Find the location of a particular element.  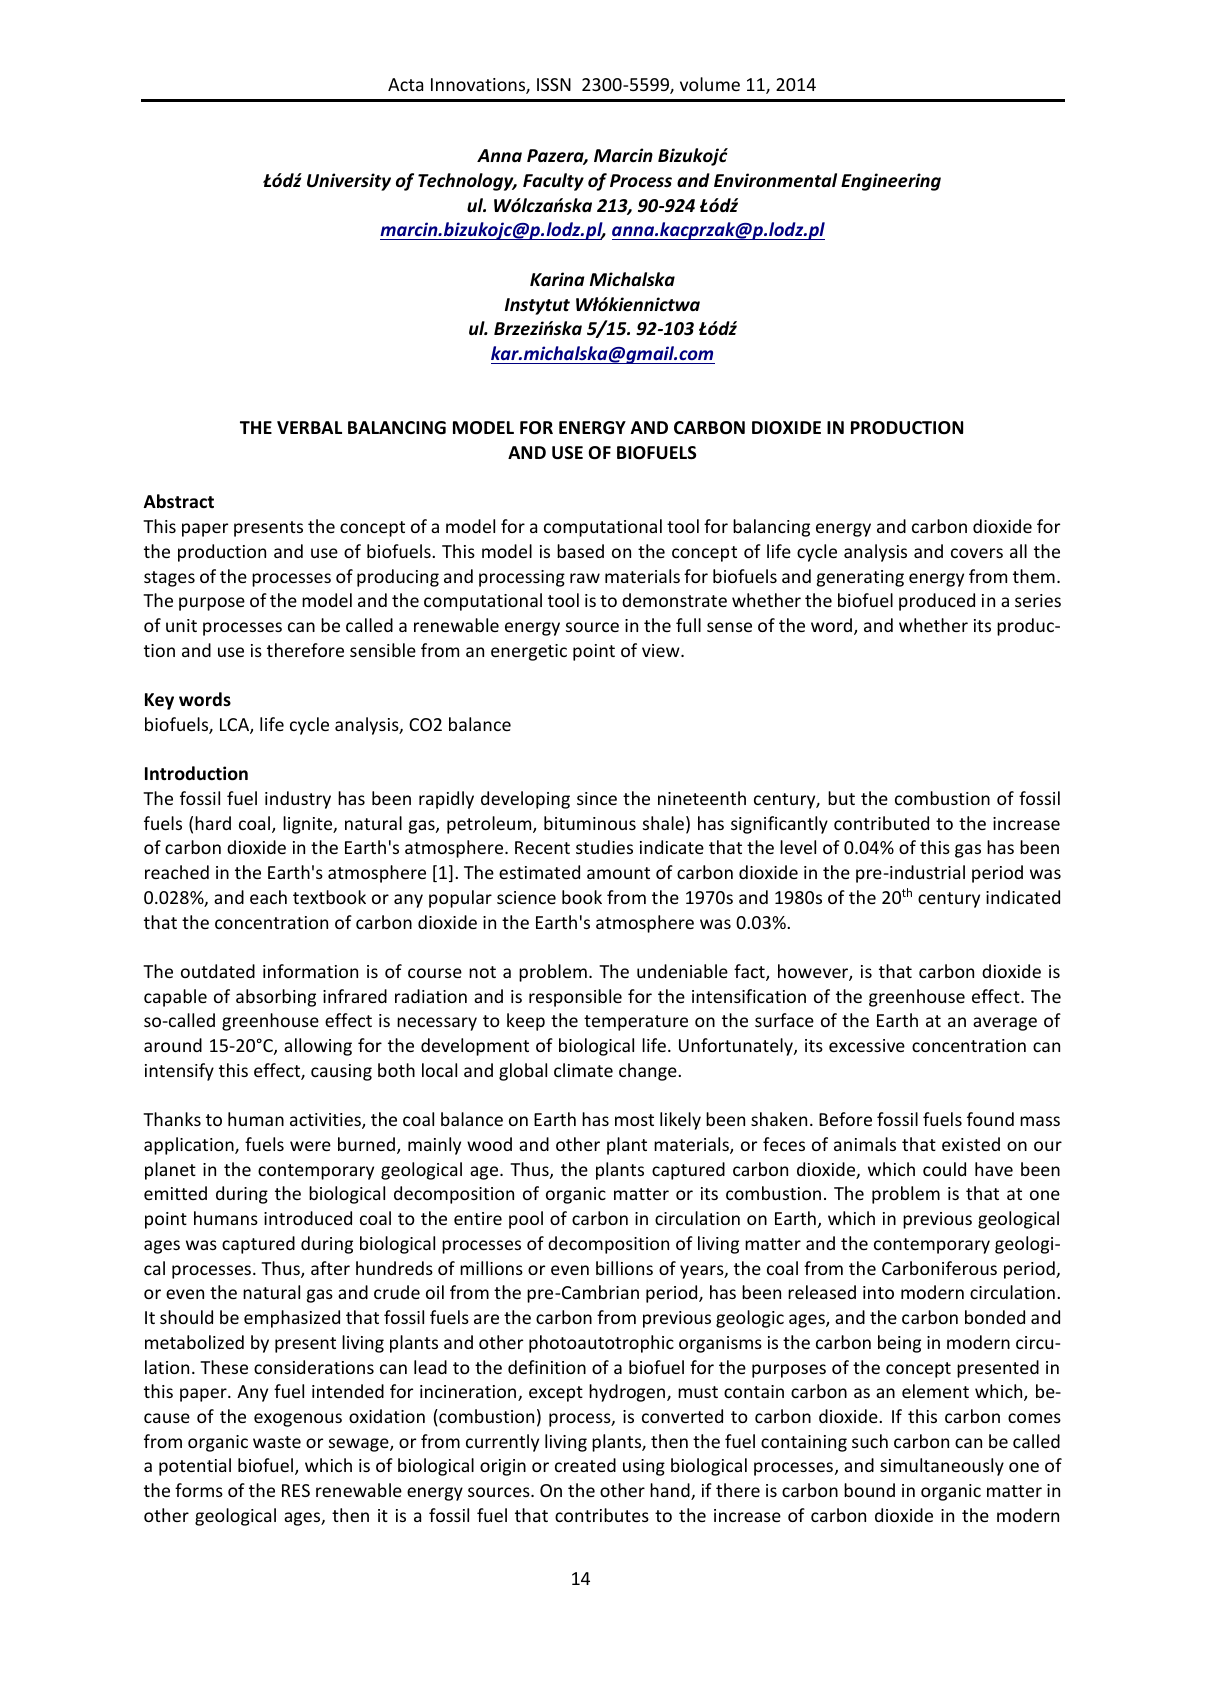

VERBAL is located at coordinates (309, 427).
